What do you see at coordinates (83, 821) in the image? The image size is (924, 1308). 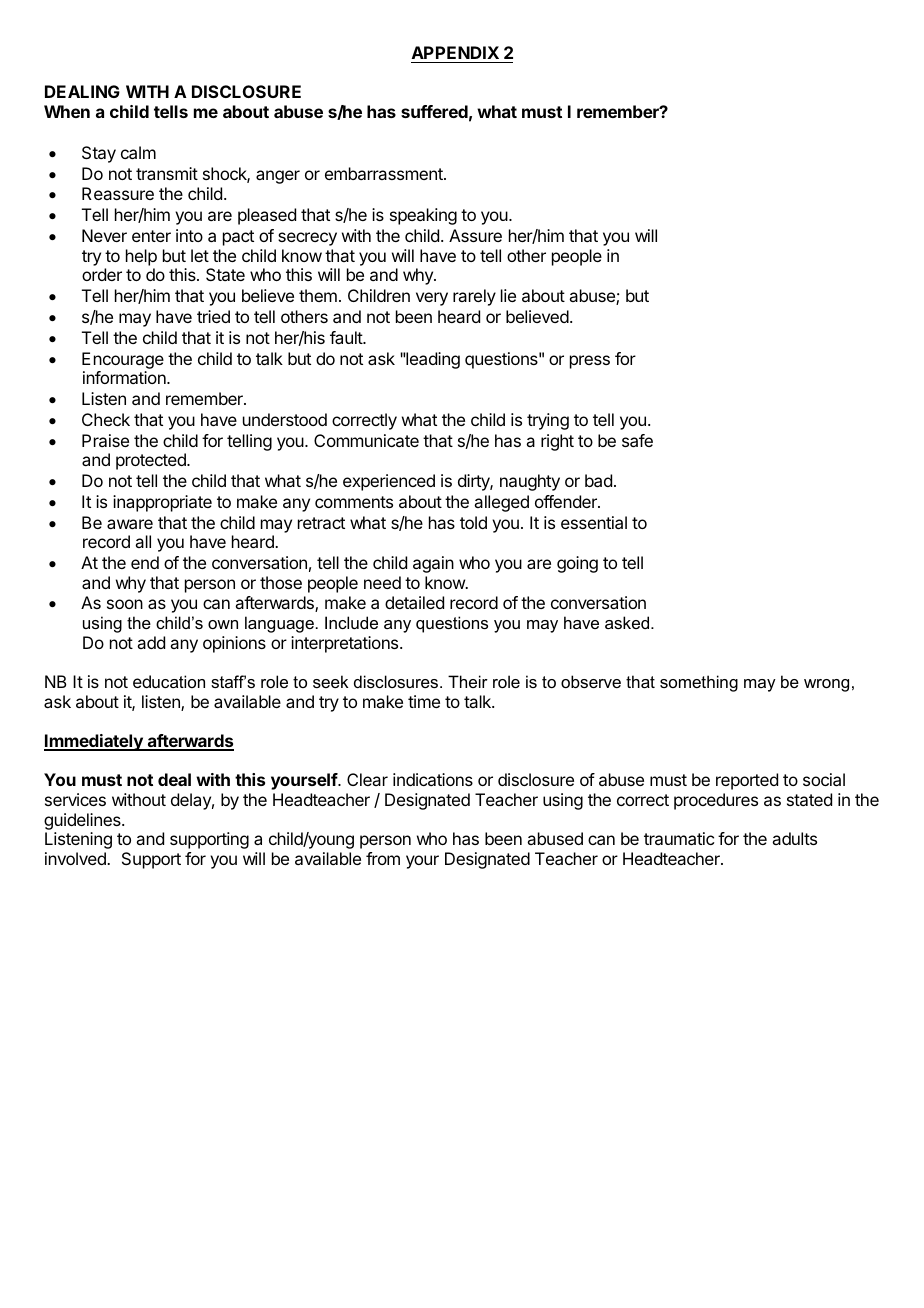 I see `guidelines` at bounding box center [83, 821].
